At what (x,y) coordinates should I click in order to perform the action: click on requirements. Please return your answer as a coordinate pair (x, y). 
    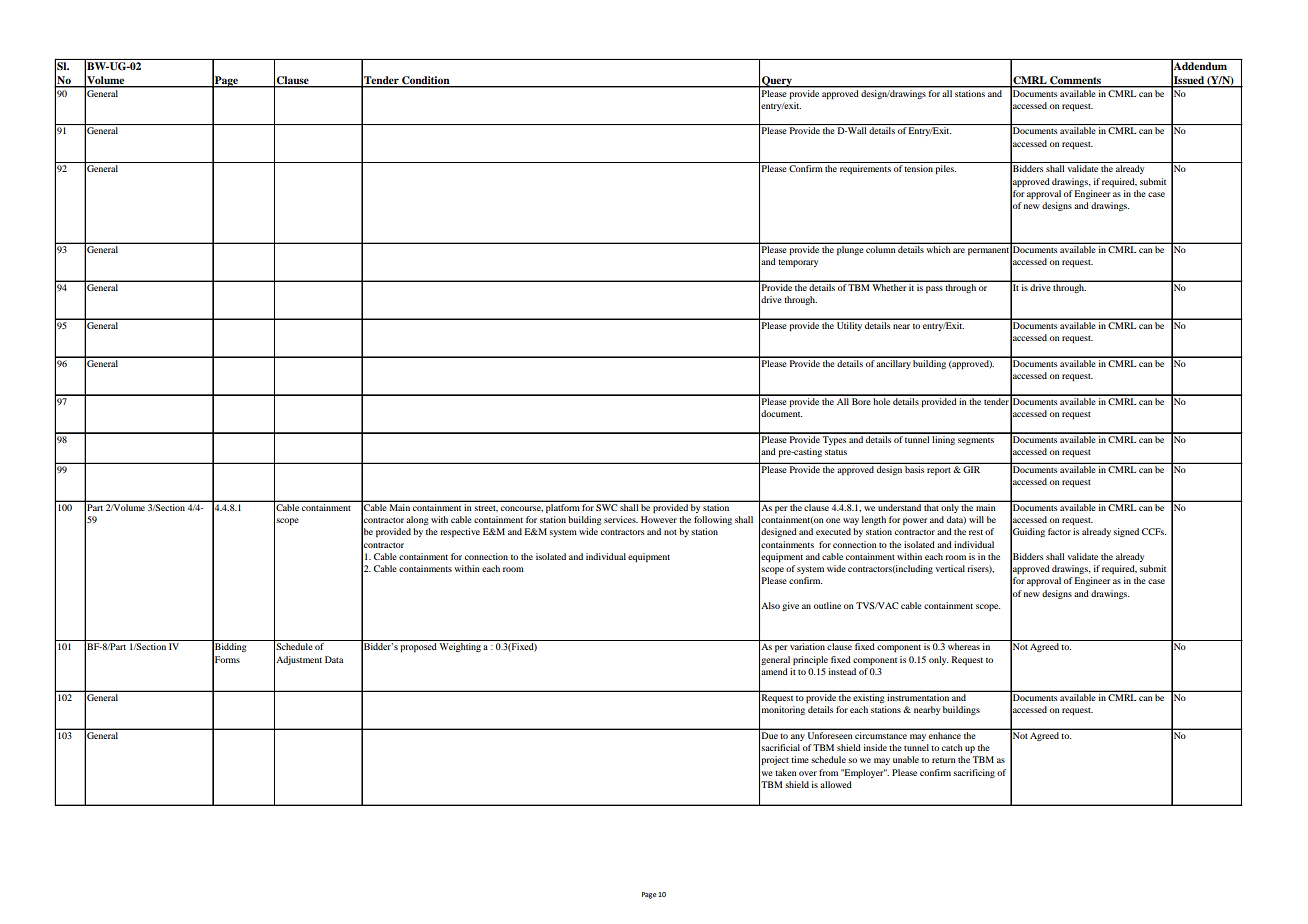
    Looking at the image, I should click on (865, 169).
